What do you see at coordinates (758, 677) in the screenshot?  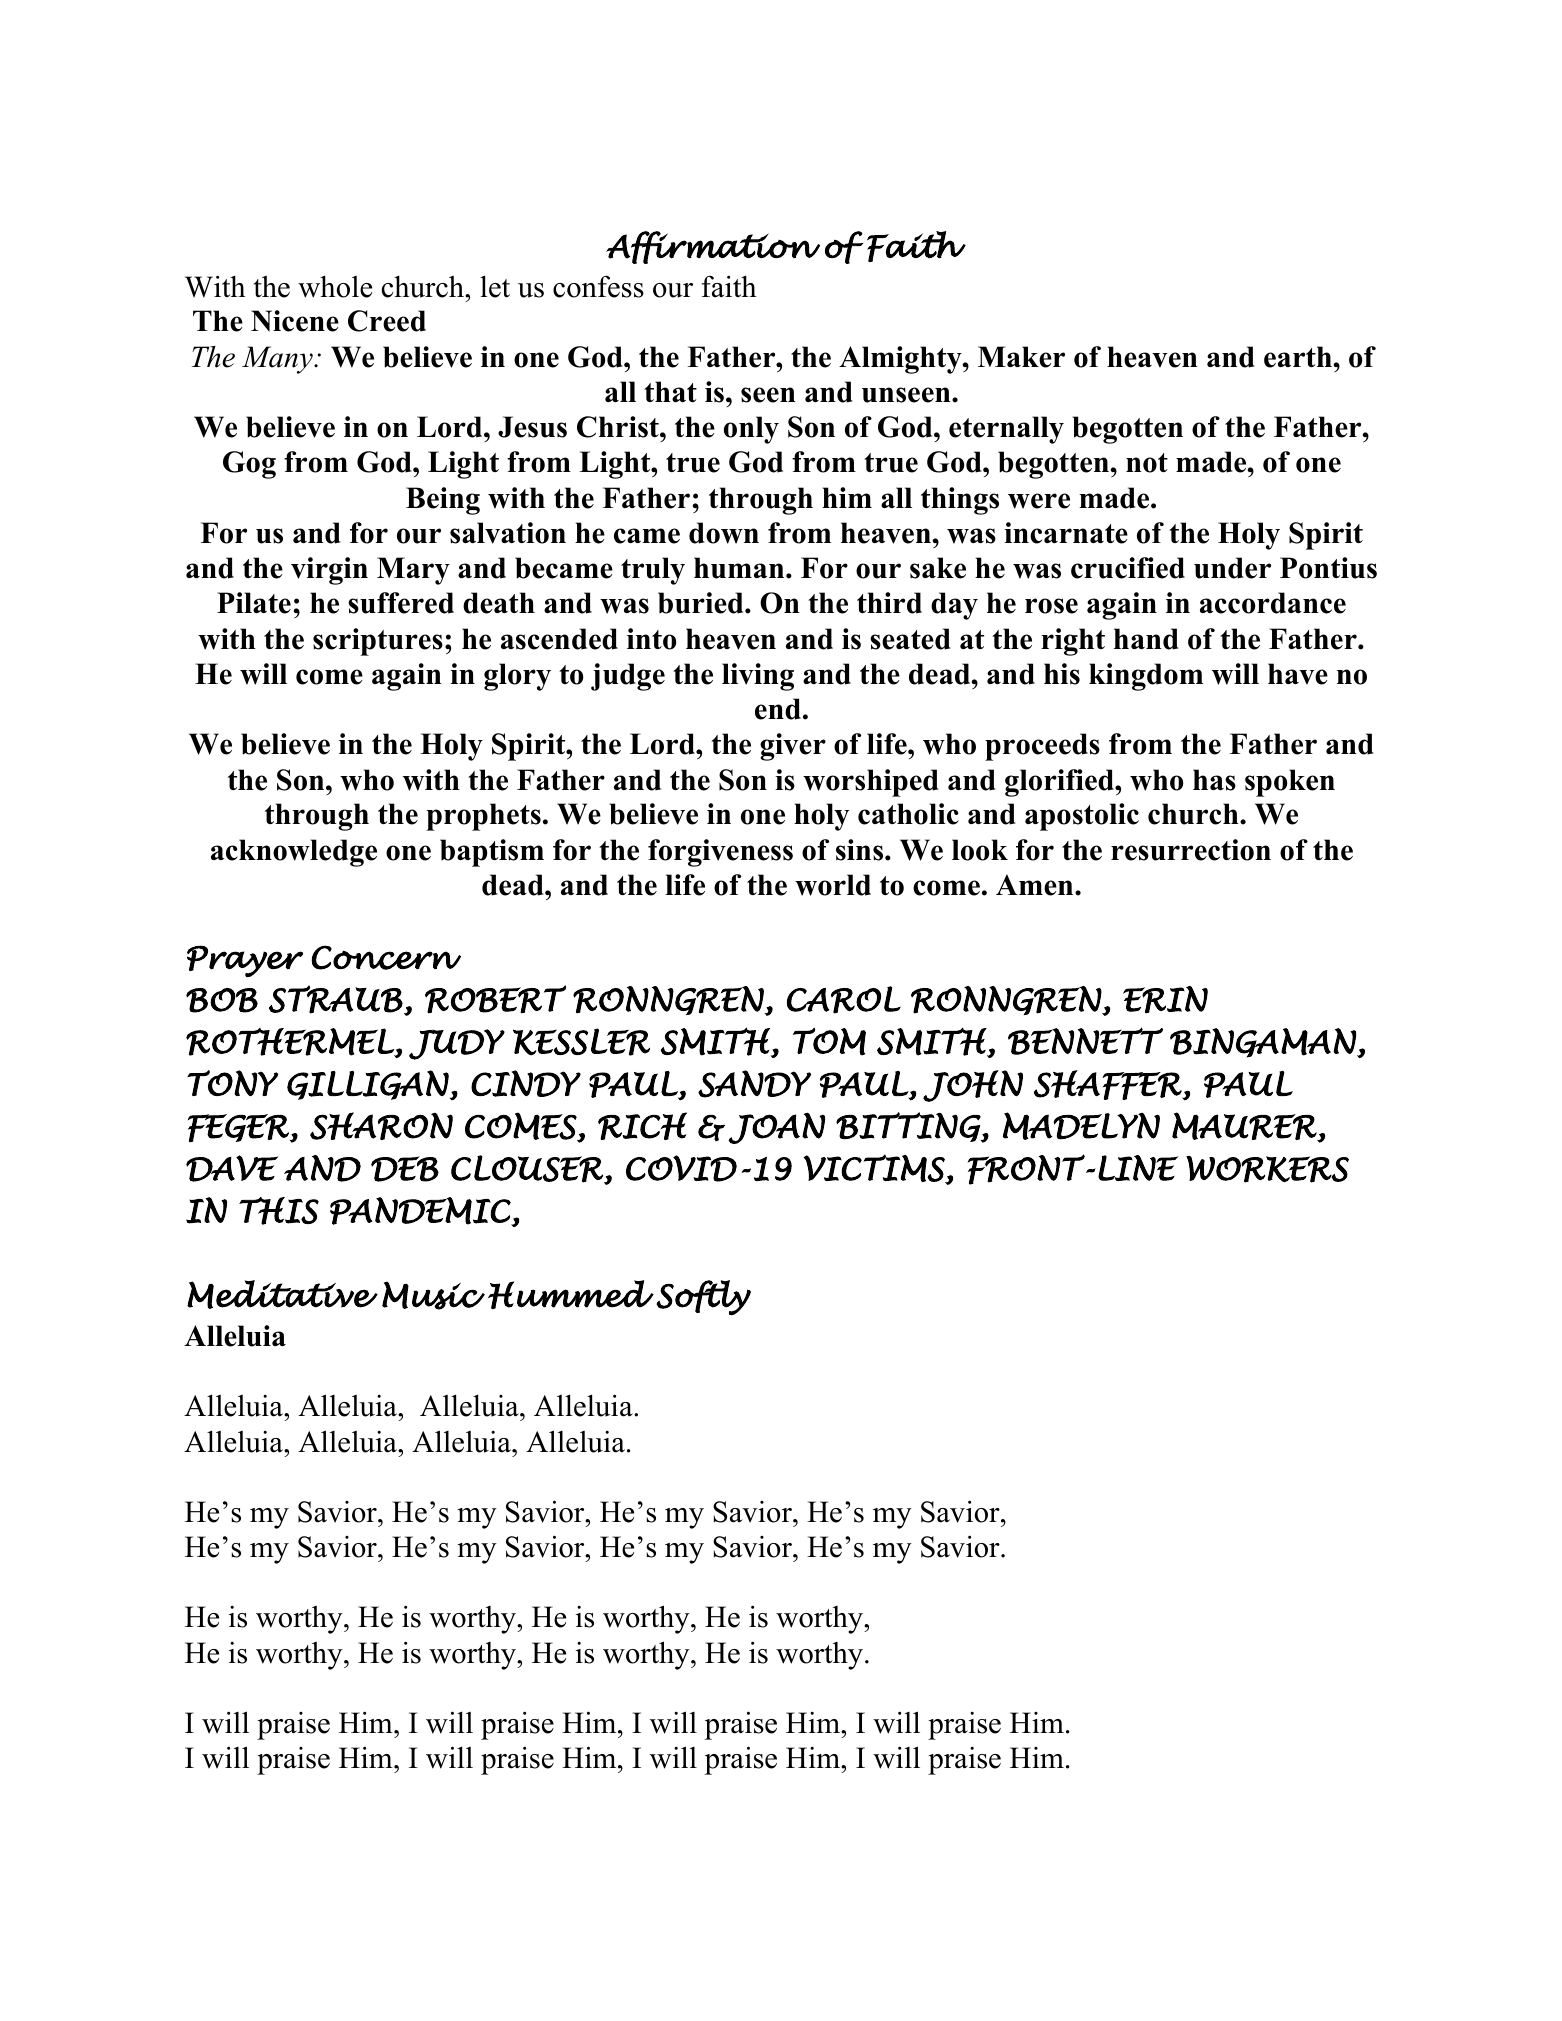 I see `living` at bounding box center [758, 677].
